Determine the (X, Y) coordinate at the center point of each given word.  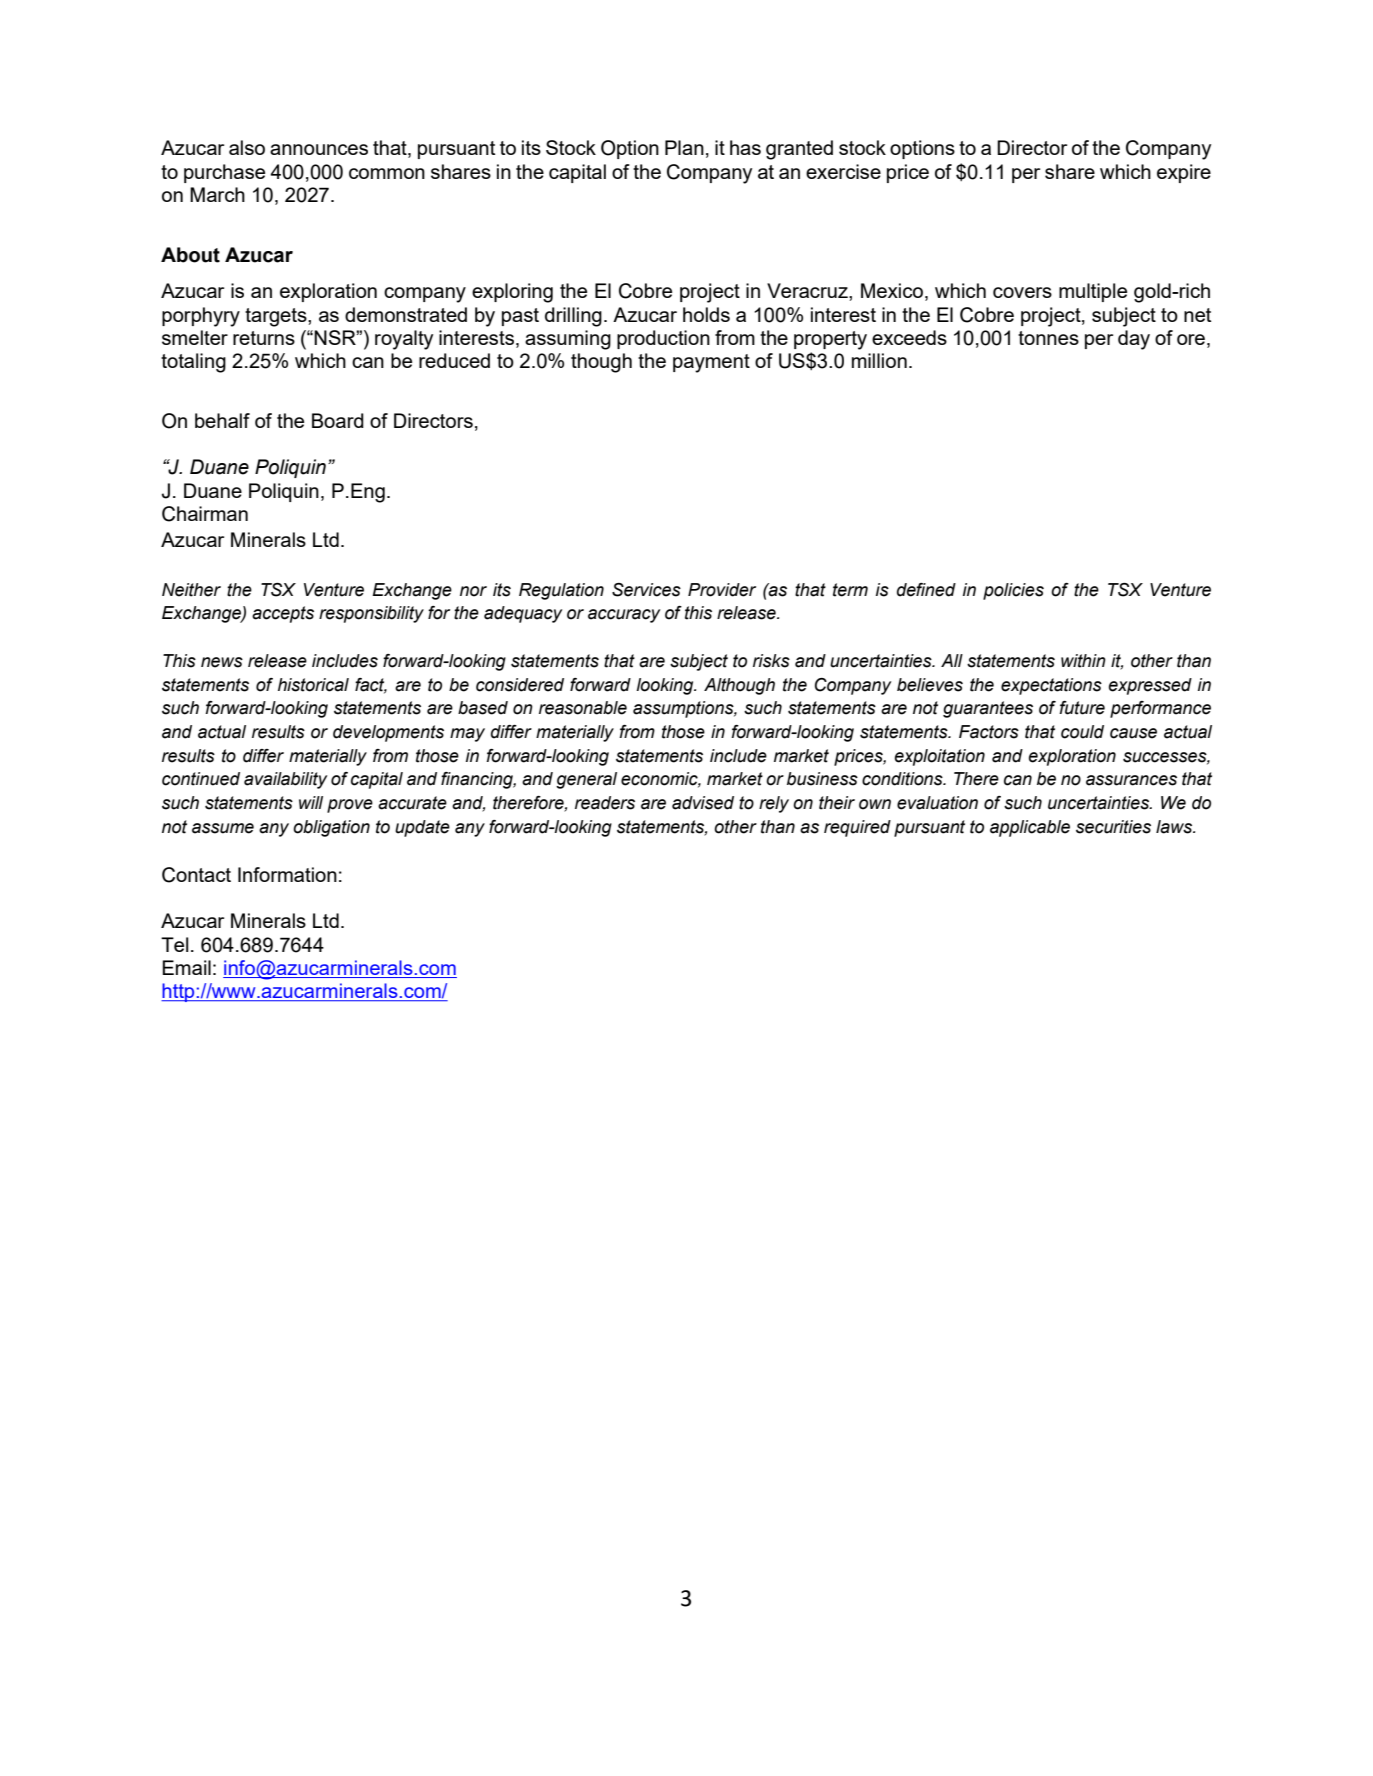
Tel (174, 944)
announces (319, 149)
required (857, 828)
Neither (191, 590)
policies (1013, 591)
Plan (684, 147)
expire (1184, 173)
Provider (722, 590)
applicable (1030, 828)
